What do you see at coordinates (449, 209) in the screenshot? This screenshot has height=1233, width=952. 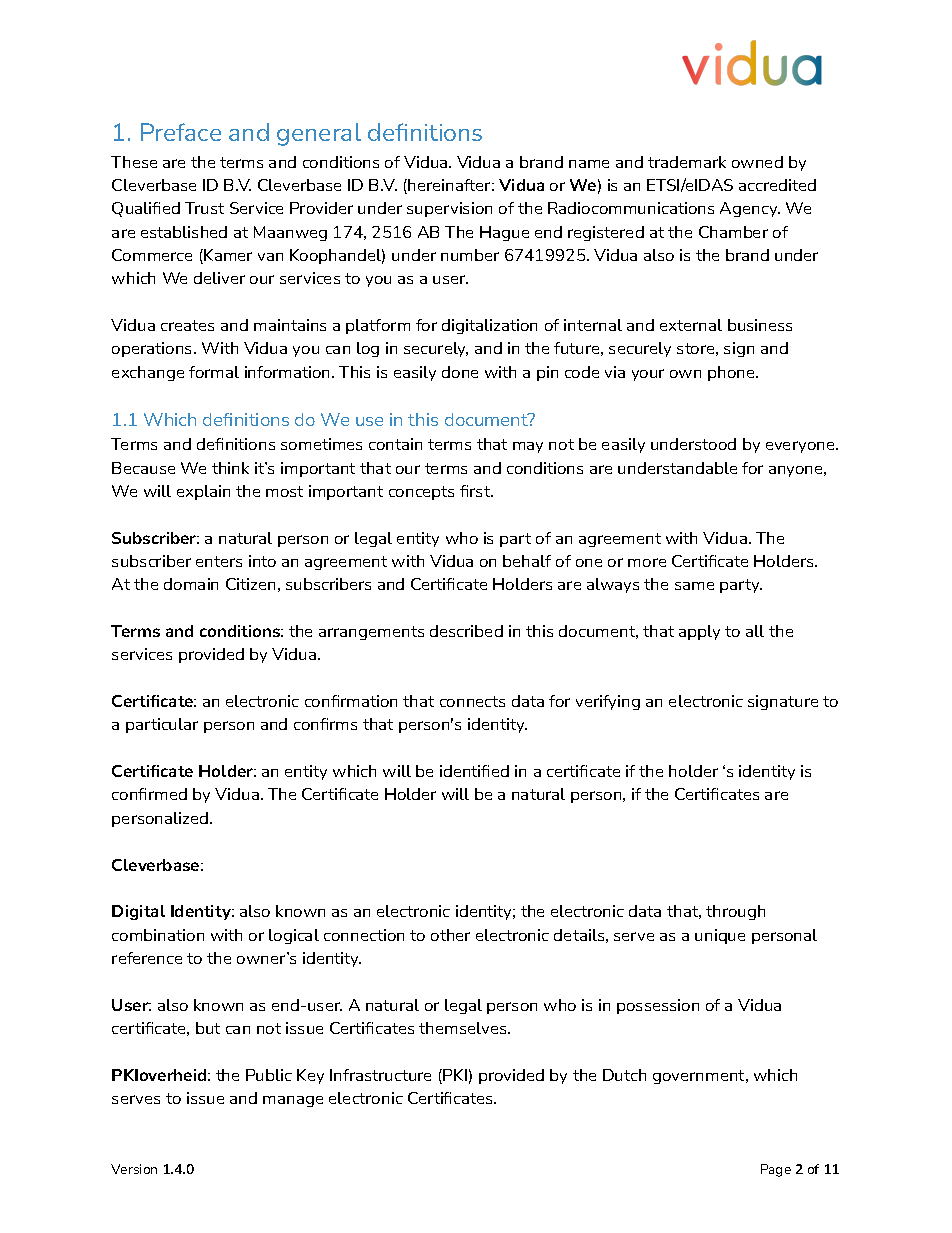 I see `supervision` at bounding box center [449, 209].
